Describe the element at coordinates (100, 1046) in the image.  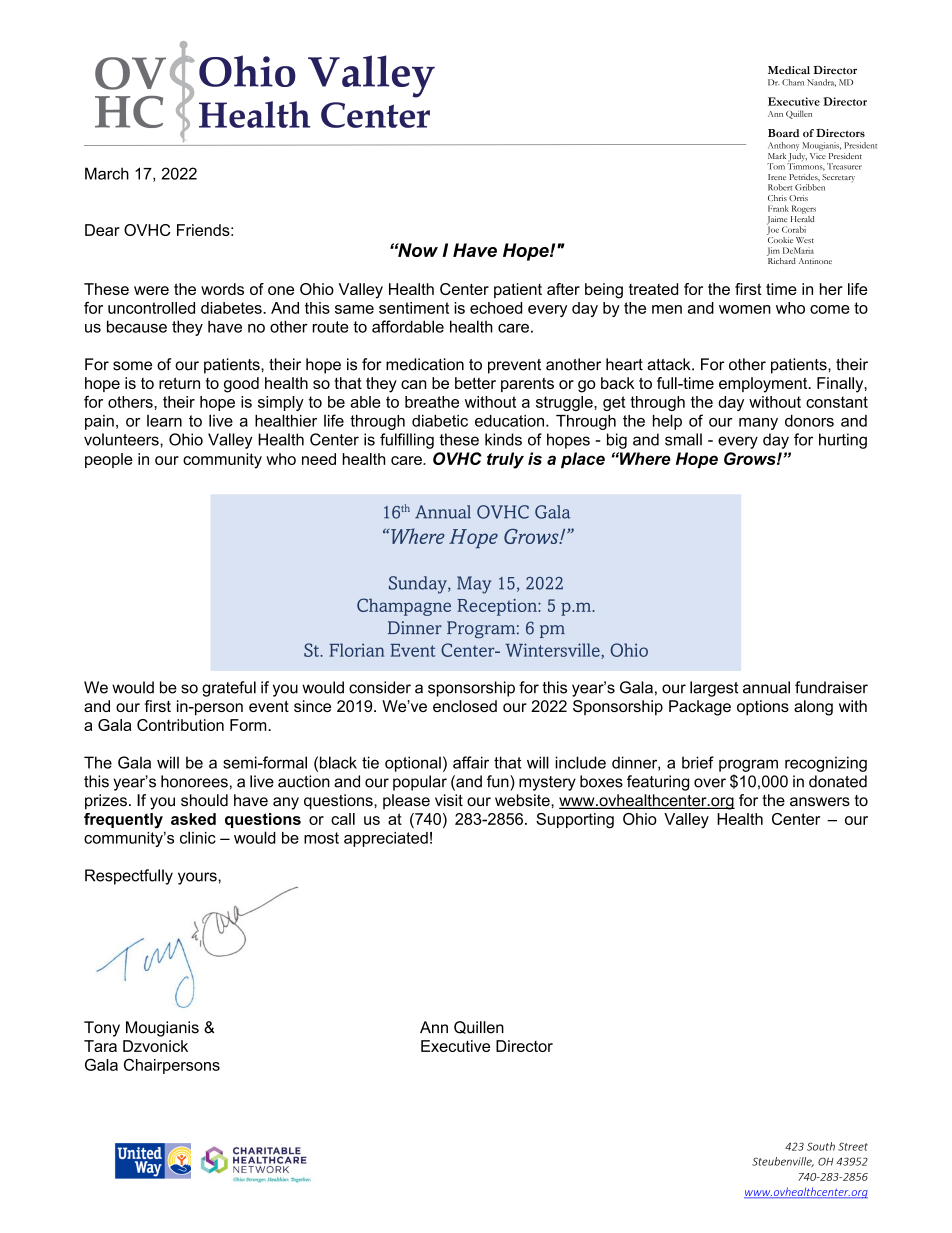
I see `Tara` at that location.
